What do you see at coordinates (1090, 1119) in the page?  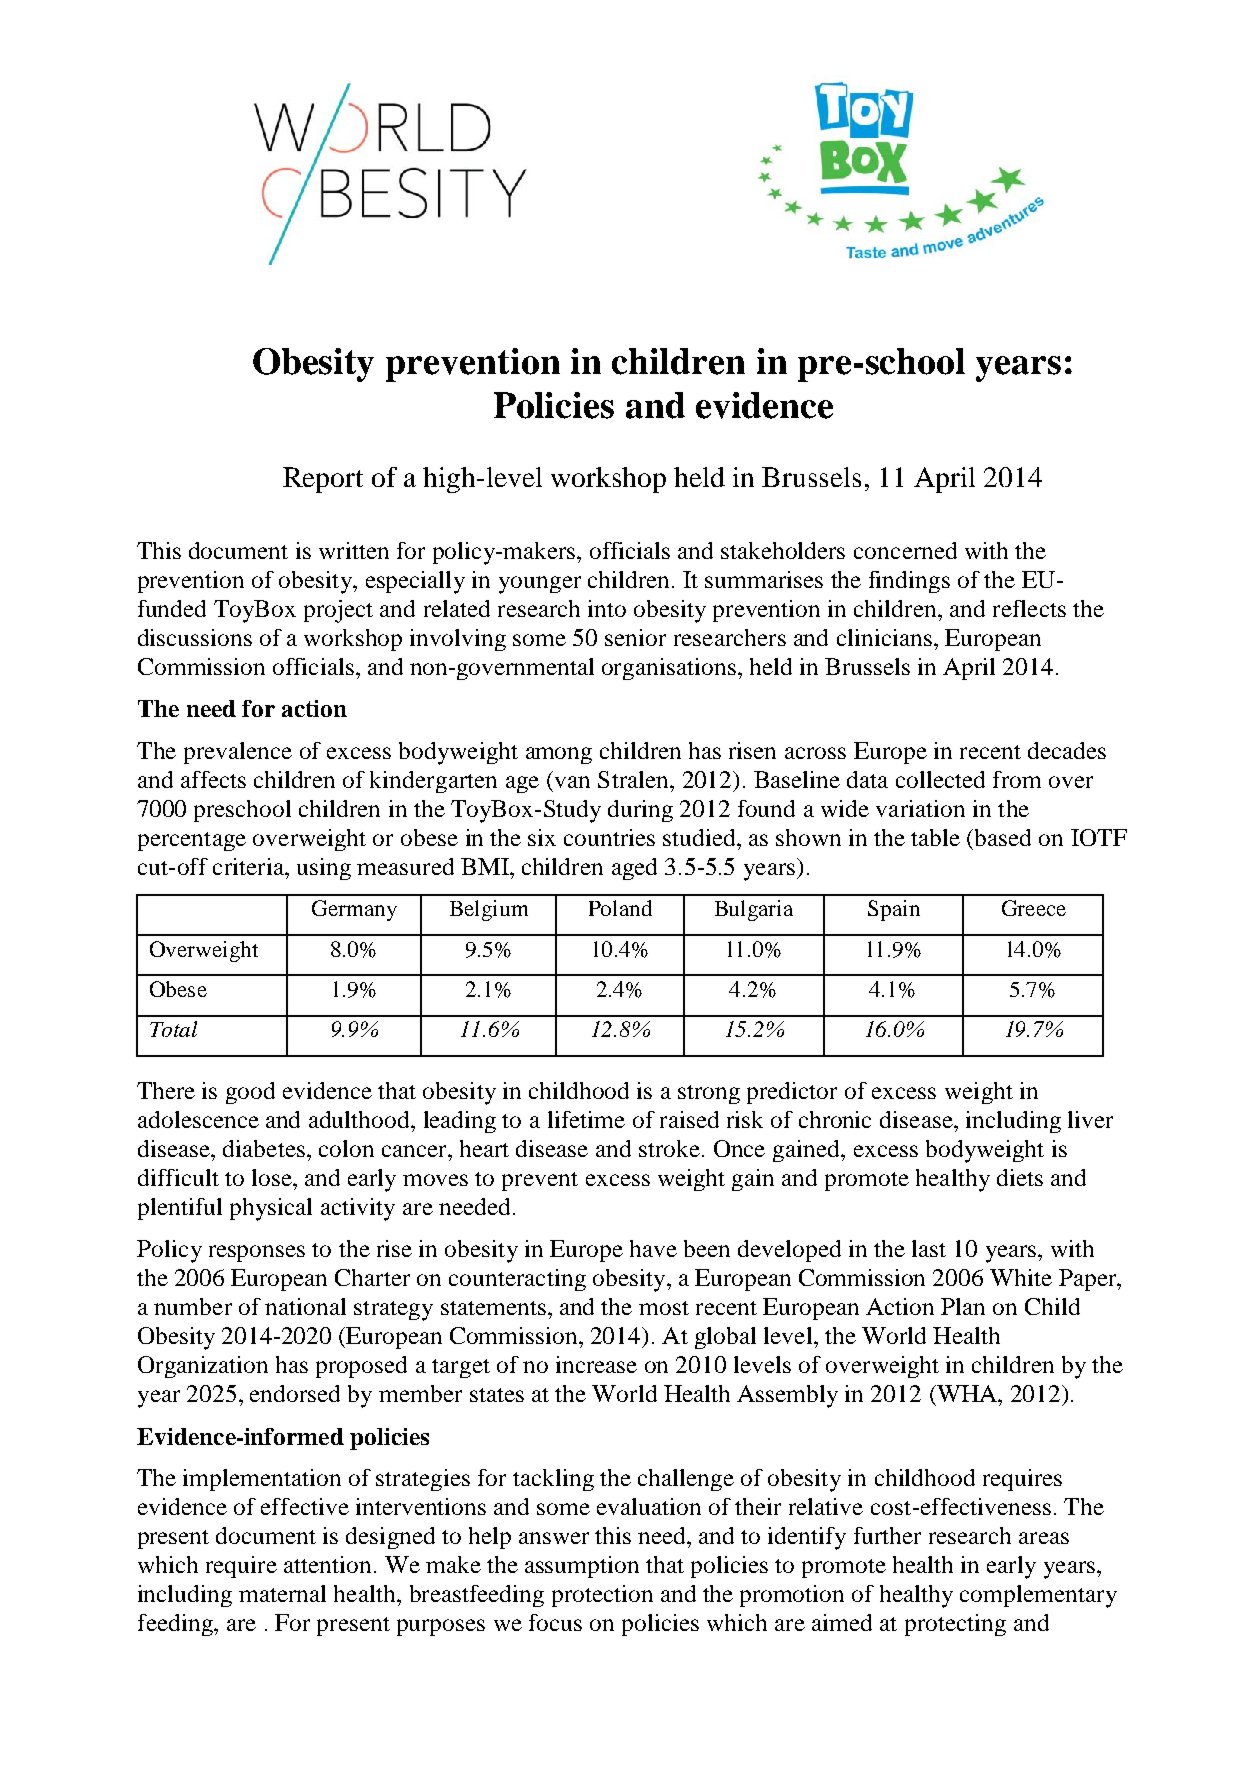 I see `liver` at bounding box center [1090, 1119].
